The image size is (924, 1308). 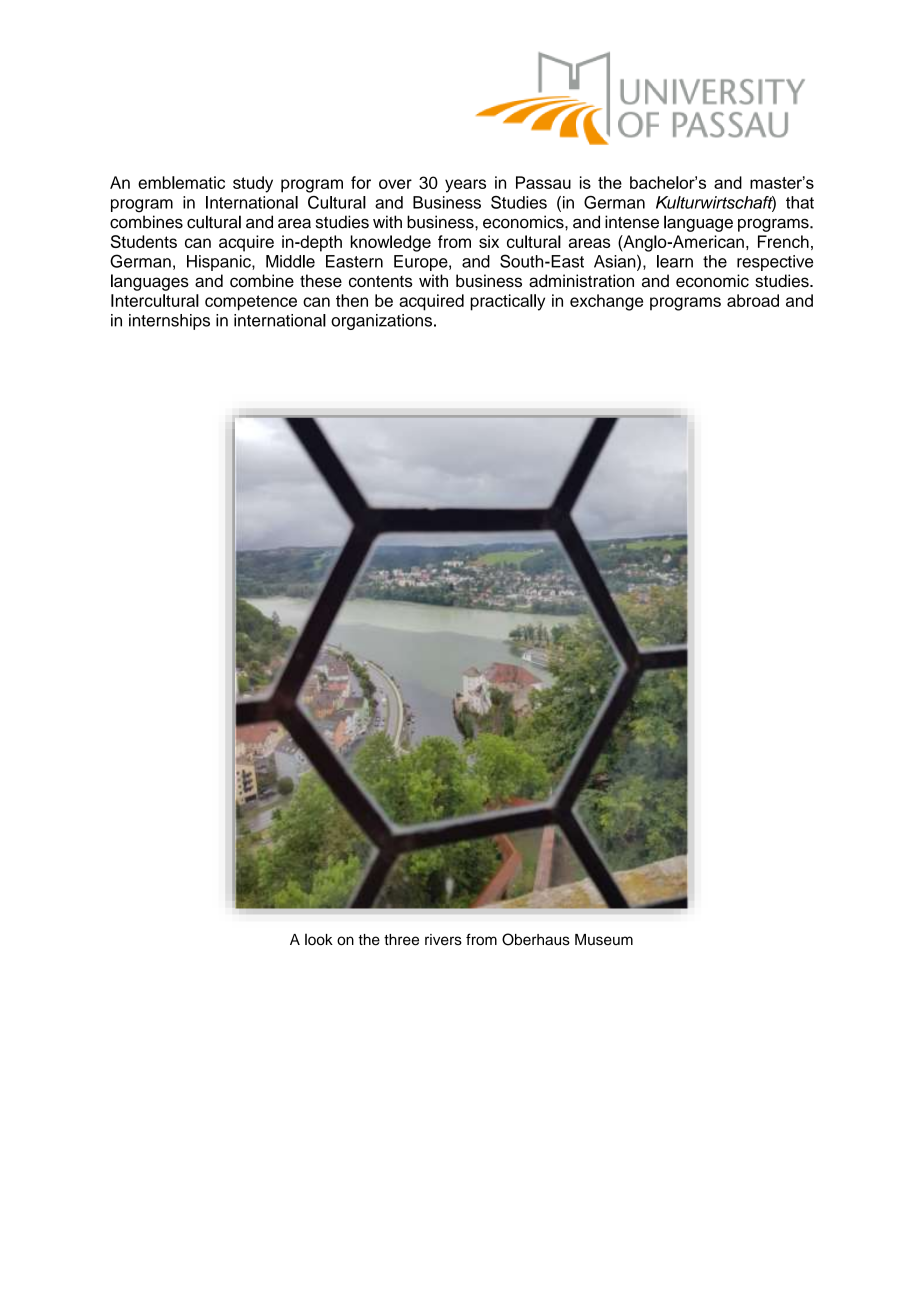 I want to click on look, so click(x=319, y=940).
